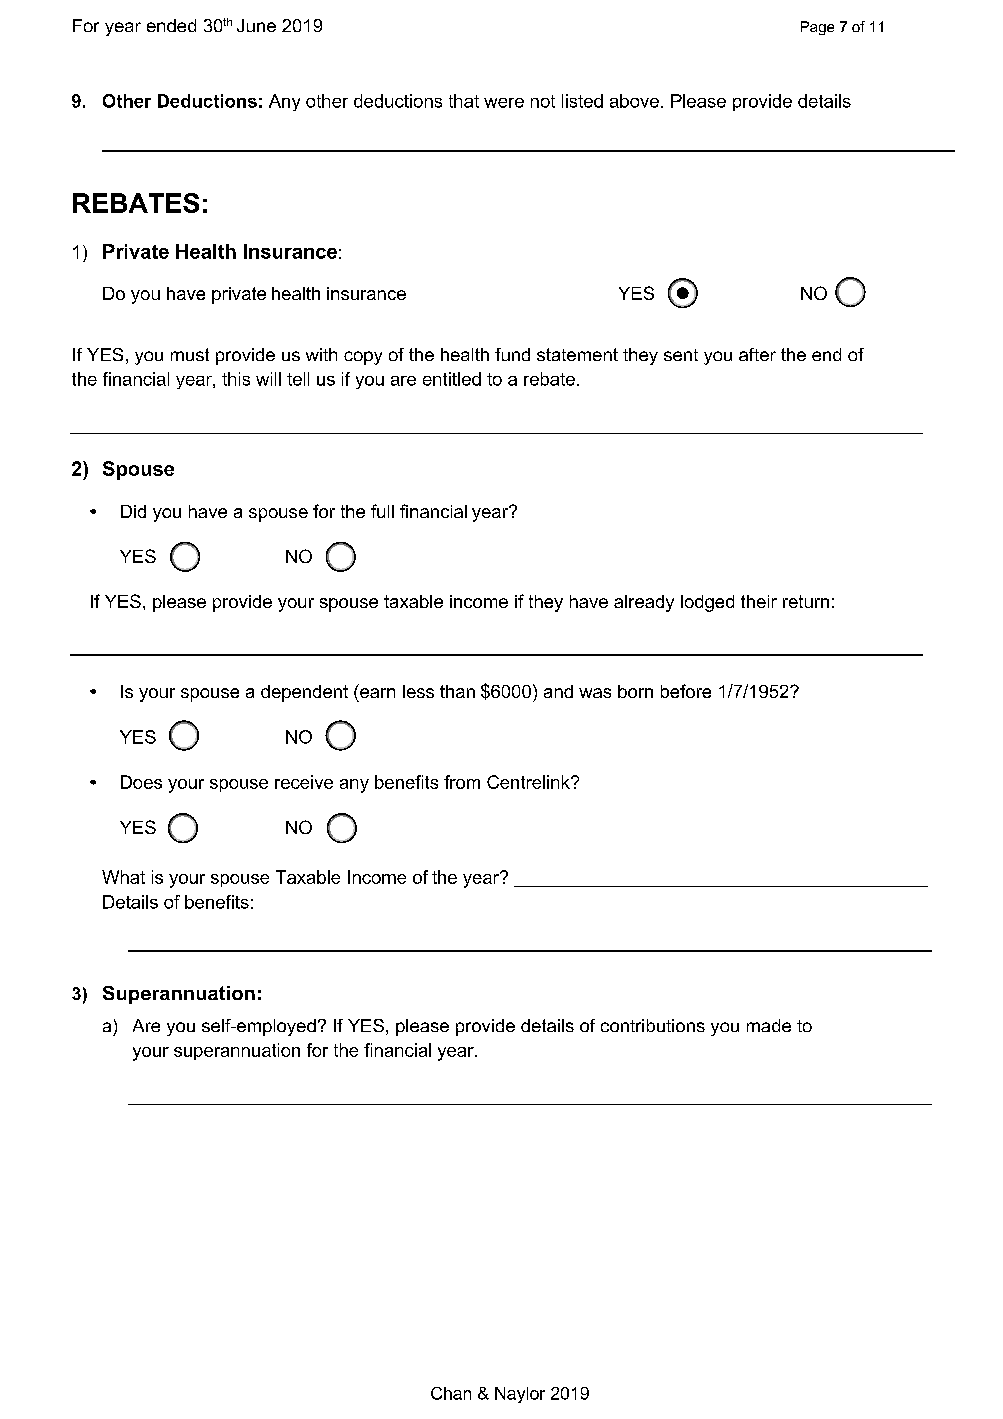  What do you see at coordinates (236, 379) in the screenshot?
I see `this` at bounding box center [236, 379].
